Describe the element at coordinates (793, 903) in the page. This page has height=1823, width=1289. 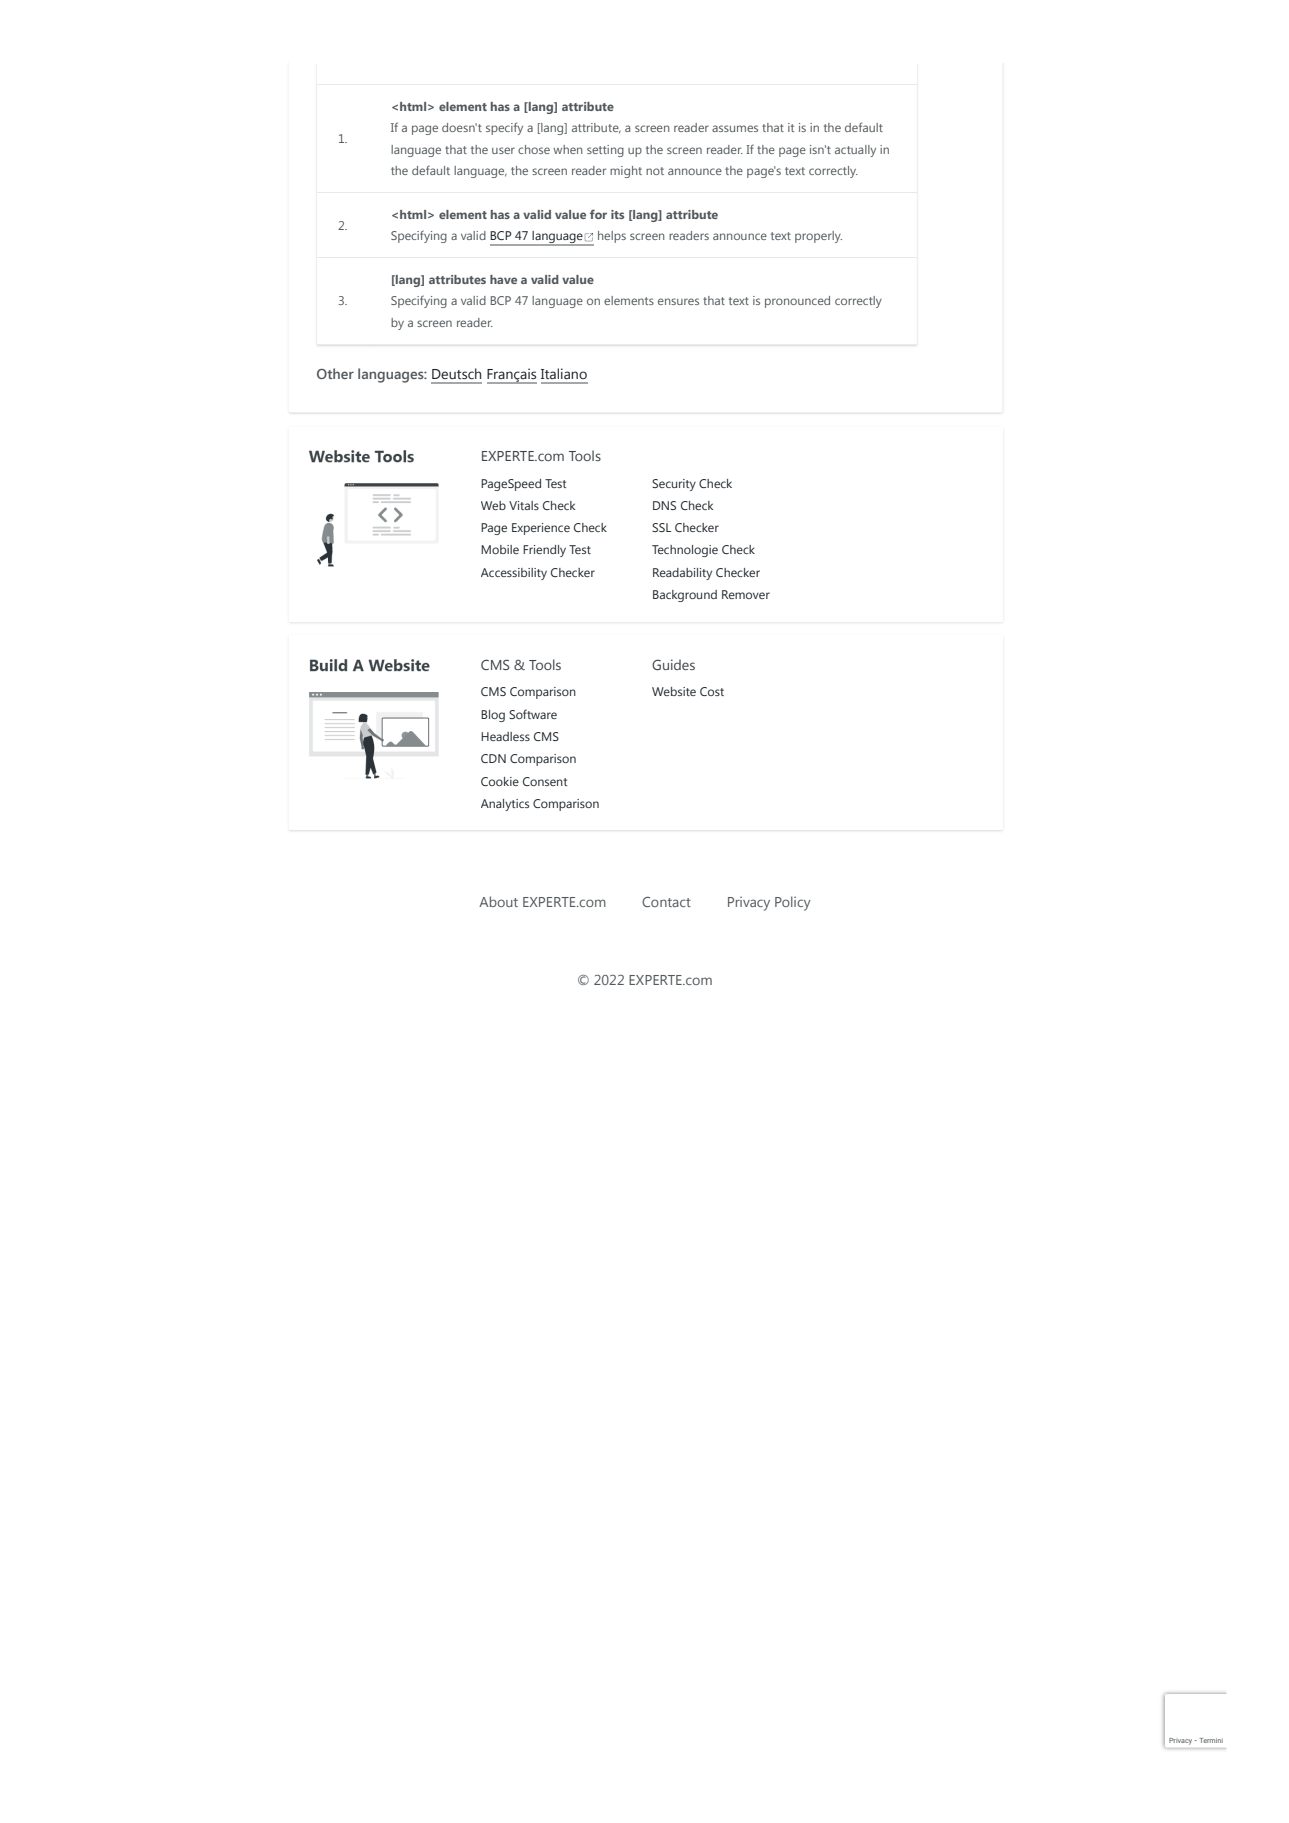
I see `Policy` at that location.
